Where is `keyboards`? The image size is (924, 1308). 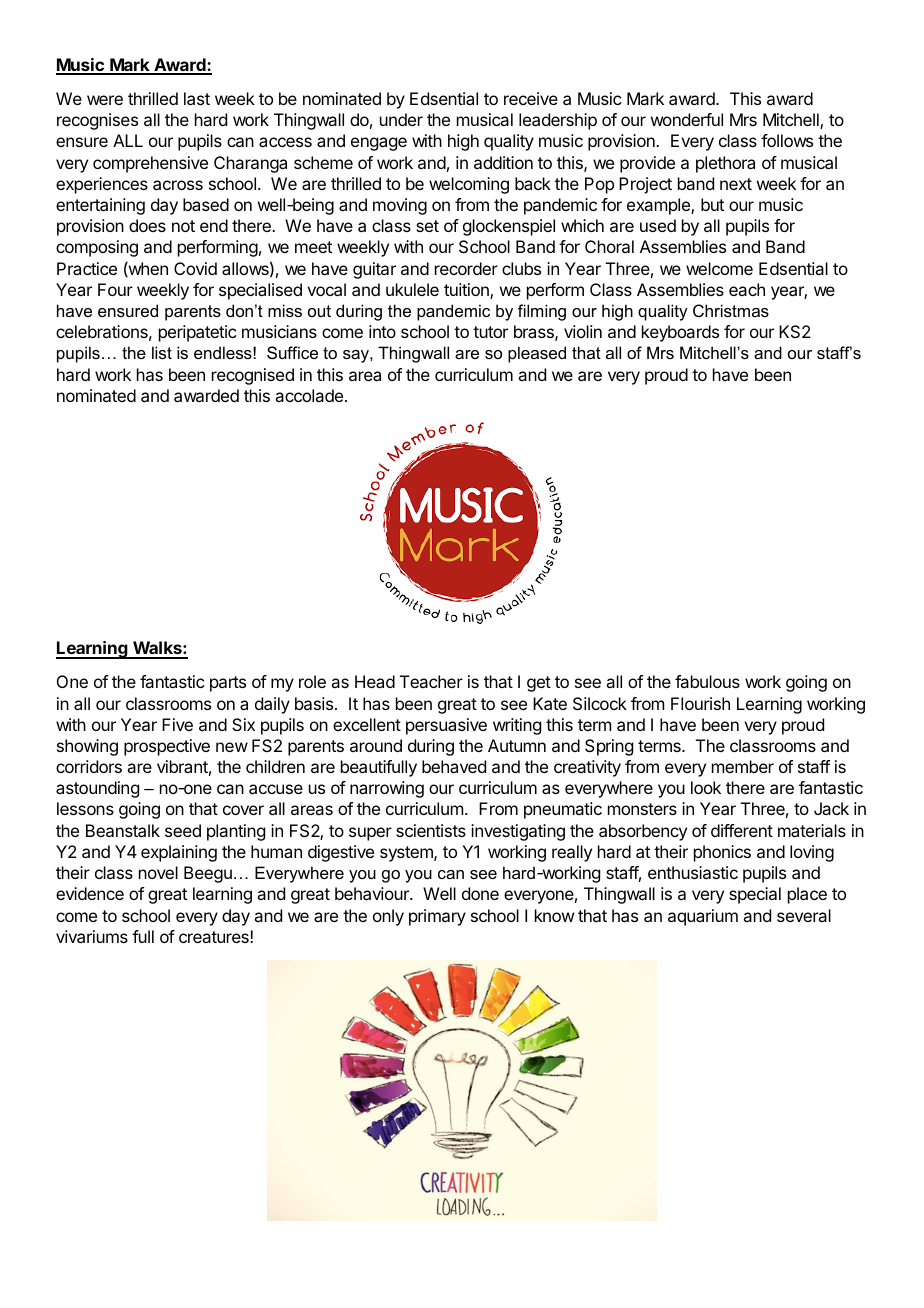 keyboards is located at coordinates (680, 333).
